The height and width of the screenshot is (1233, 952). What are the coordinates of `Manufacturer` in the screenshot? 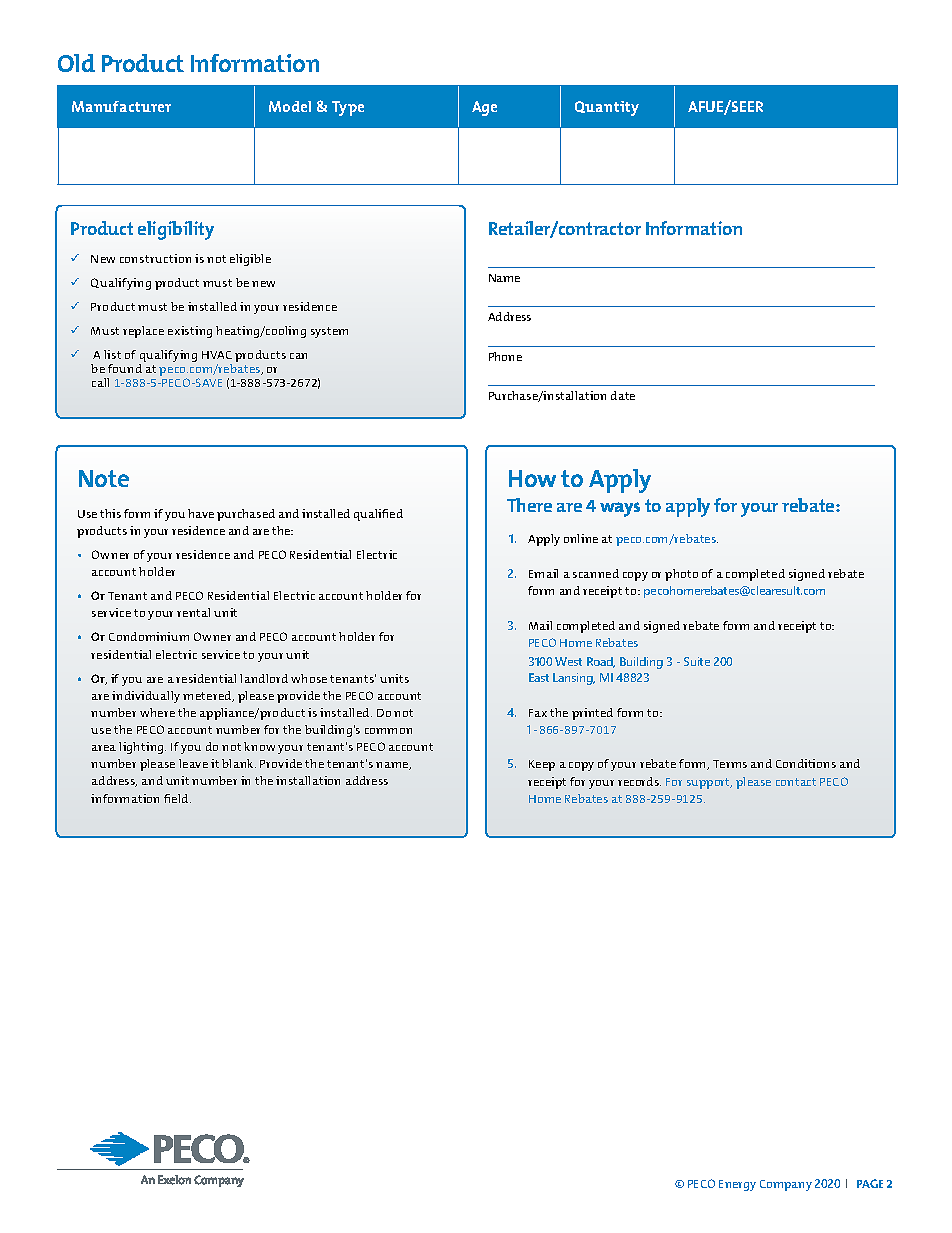 It's located at (121, 106).
